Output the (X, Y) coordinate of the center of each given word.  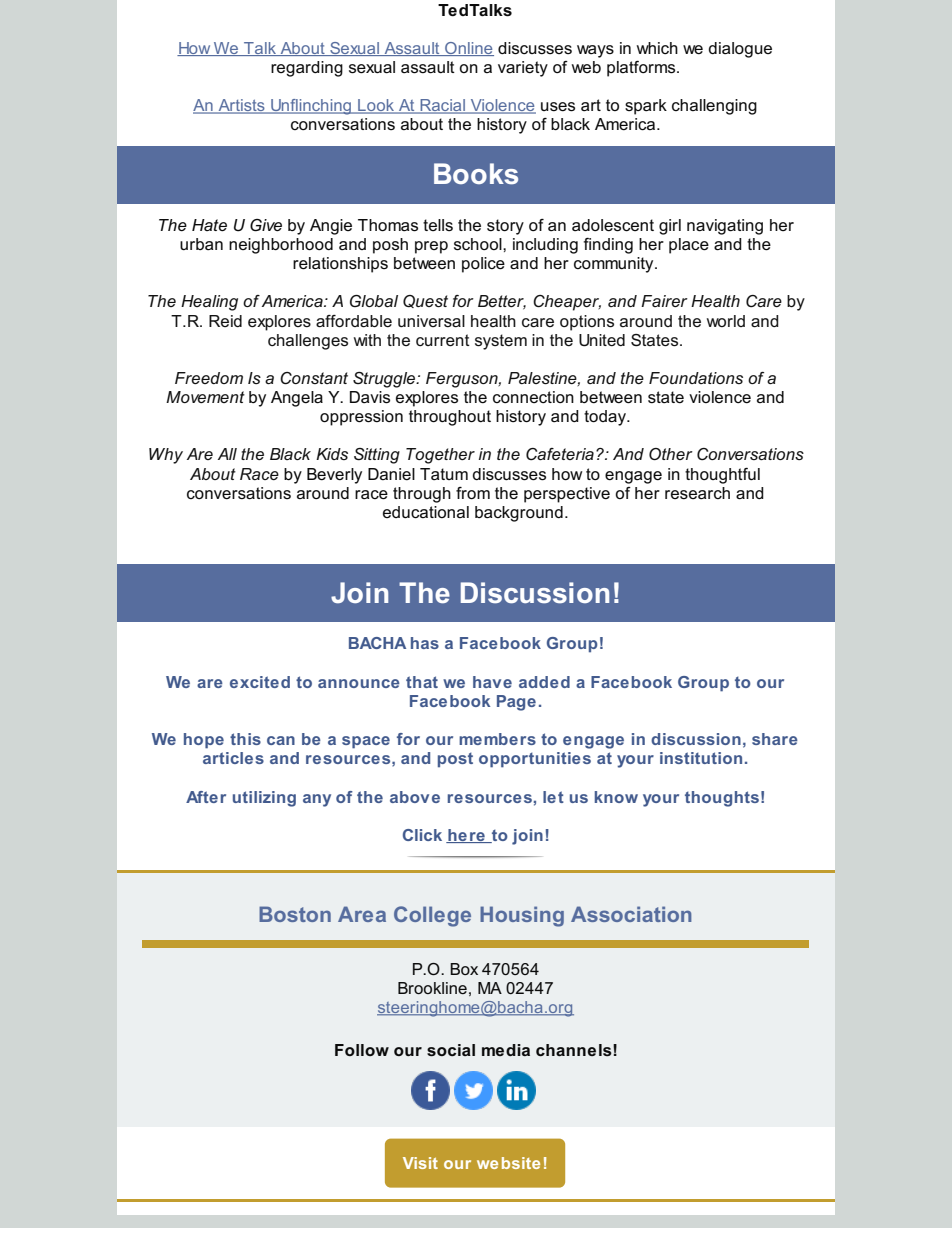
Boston (295, 914)
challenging (714, 107)
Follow (362, 1050)
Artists (241, 106)
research (697, 493)
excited (260, 682)
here (466, 836)
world (726, 321)
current (443, 340)
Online (468, 49)
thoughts (722, 799)
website (508, 1163)
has (425, 643)
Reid (225, 321)
